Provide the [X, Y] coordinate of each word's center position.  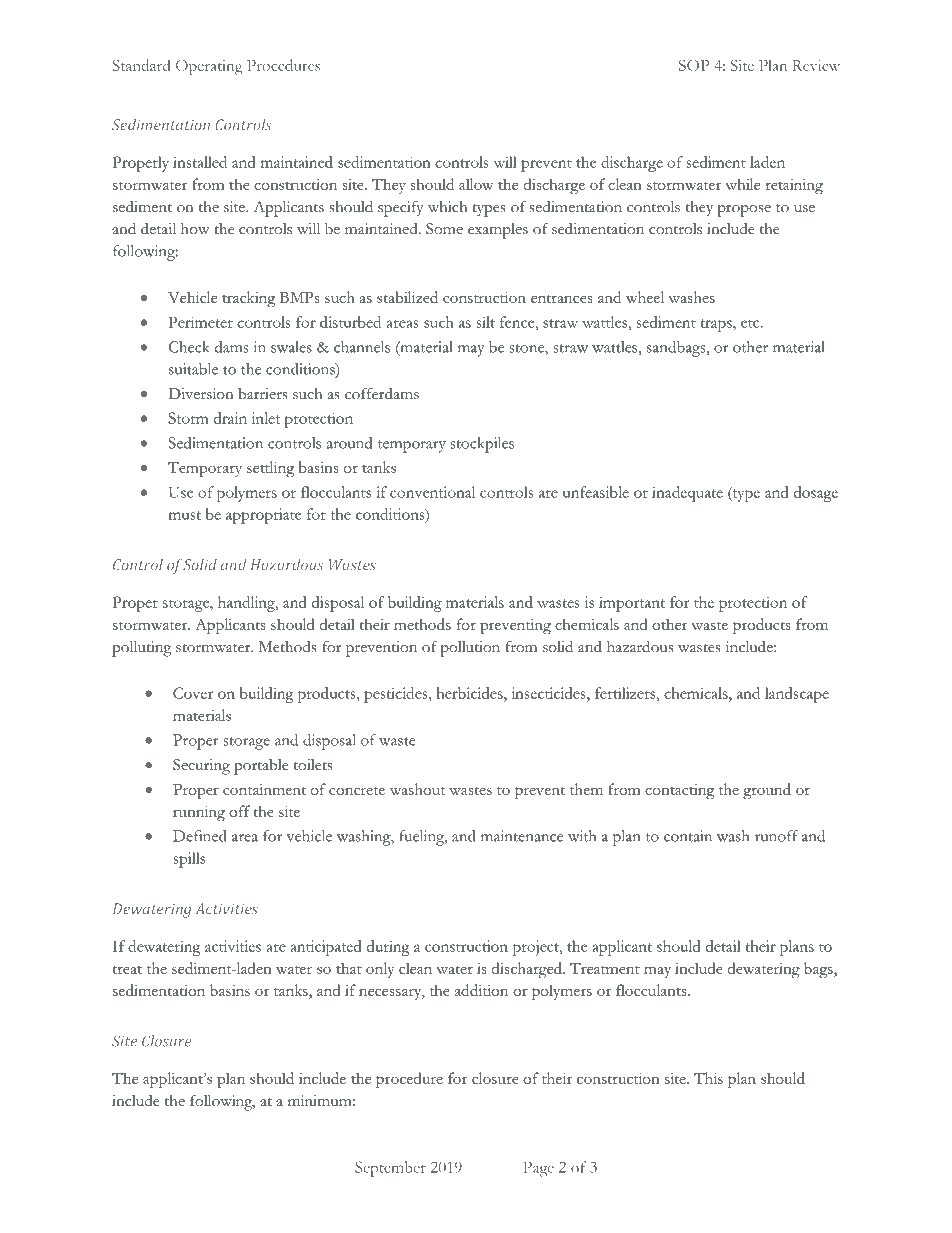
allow [476, 184]
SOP [694, 65]
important [632, 604]
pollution [470, 649]
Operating [209, 67]
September [390, 1169]
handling [247, 604]
